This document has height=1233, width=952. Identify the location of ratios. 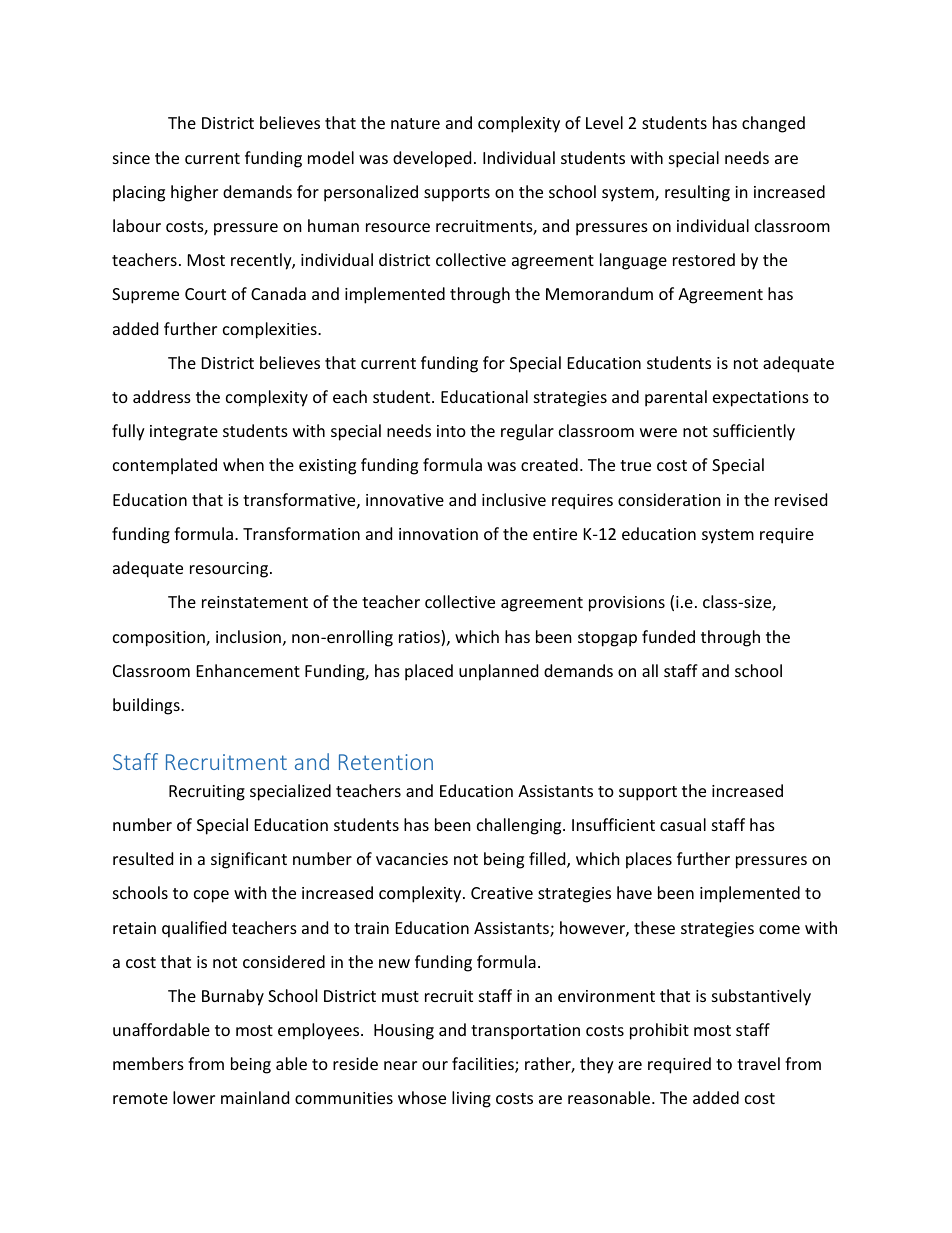
(420, 638).
